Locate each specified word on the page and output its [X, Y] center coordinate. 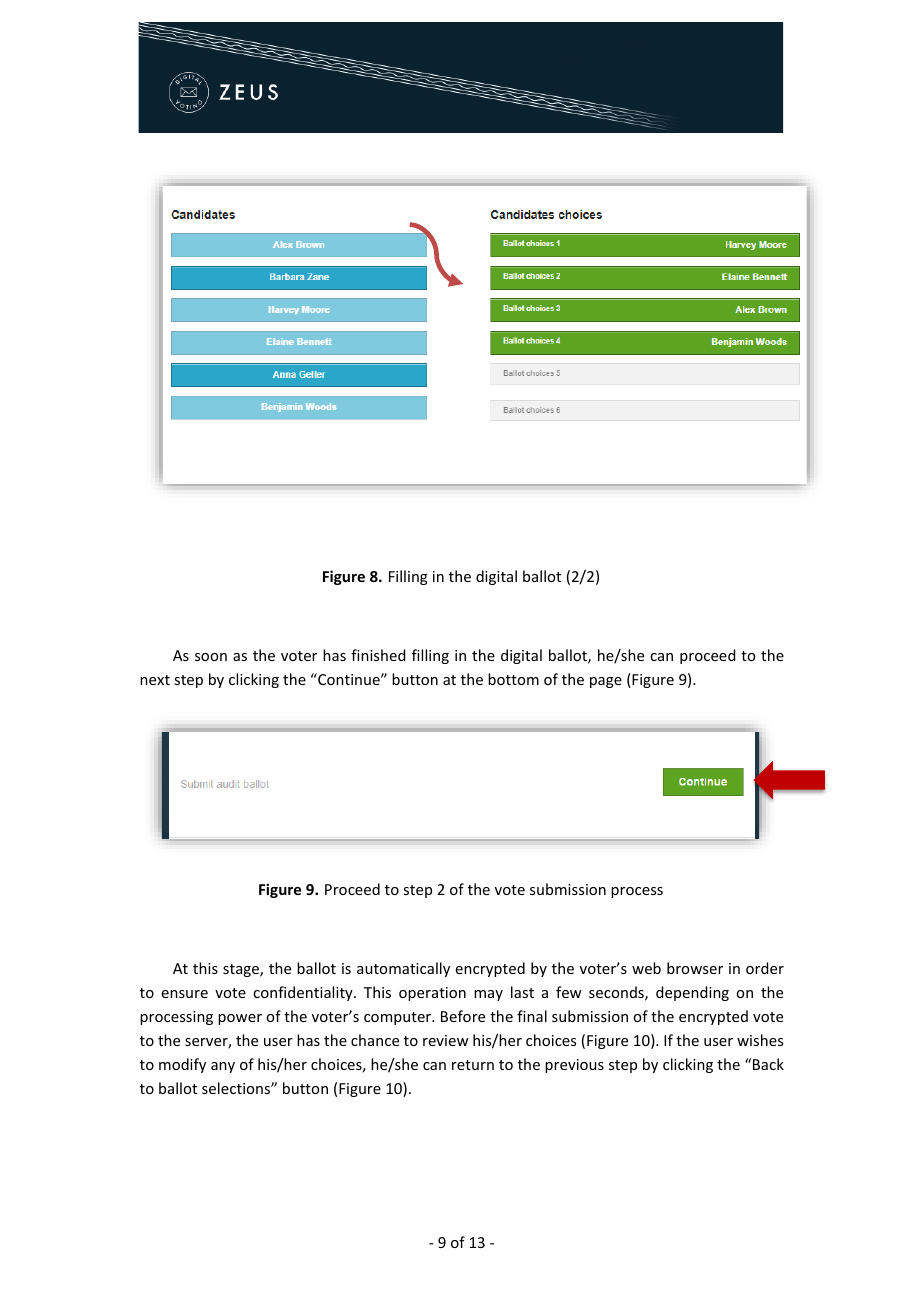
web [646, 968]
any [223, 1067]
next [155, 680]
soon [211, 657]
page [606, 682]
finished [378, 655]
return [473, 1065]
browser [695, 968]
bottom [513, 679]
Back [768, 1064]
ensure [185, 994]
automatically [403, 969]
